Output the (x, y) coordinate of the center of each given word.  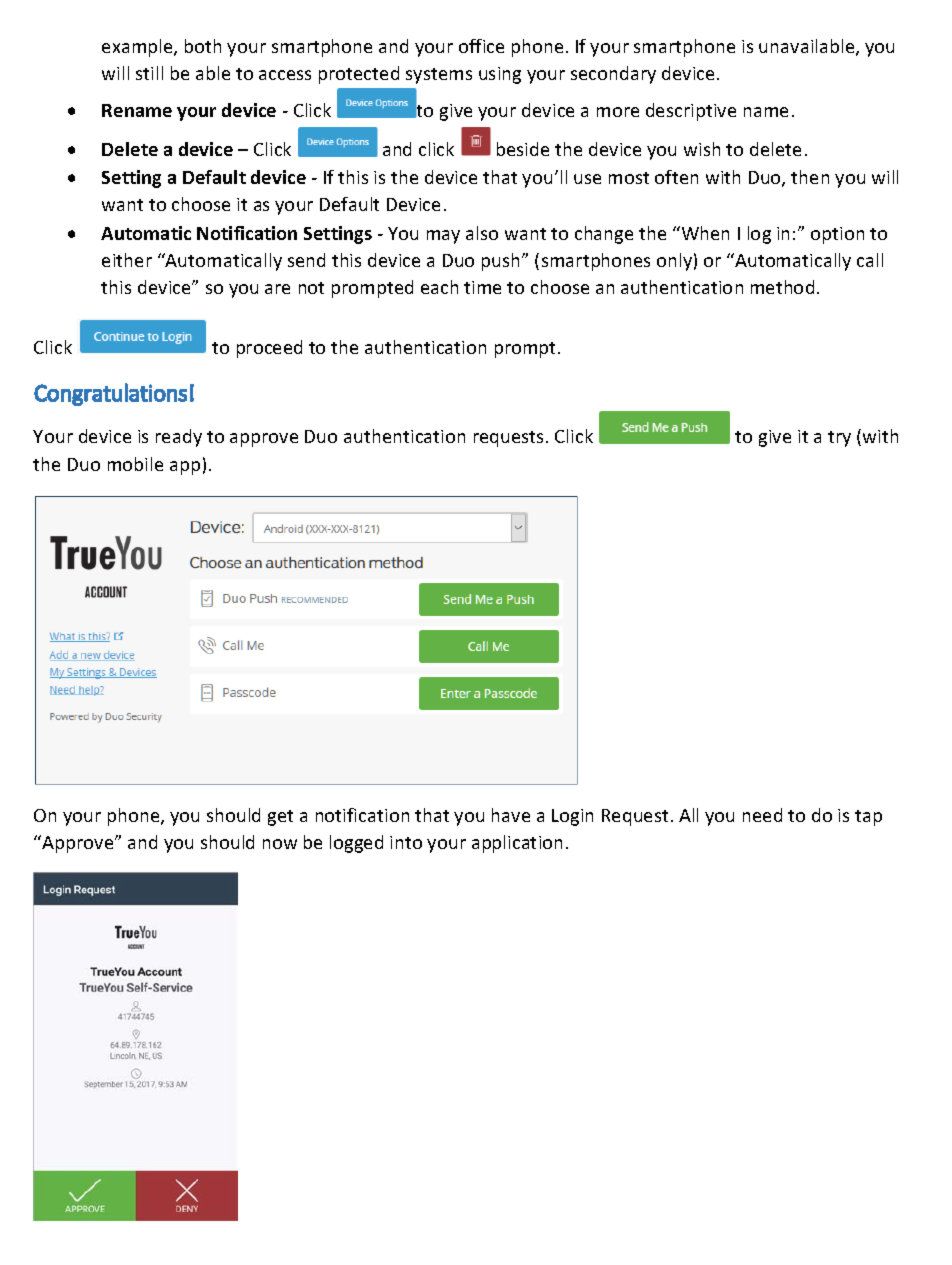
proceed (269, 349)
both (203, 46)
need (762, 815)
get (280, 818)
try (839, 439)
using (500, 75)
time (482, 287)
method (782, 287)
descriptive (691, 112)
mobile (135, 464)
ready (179, 438)
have (511, 815)
